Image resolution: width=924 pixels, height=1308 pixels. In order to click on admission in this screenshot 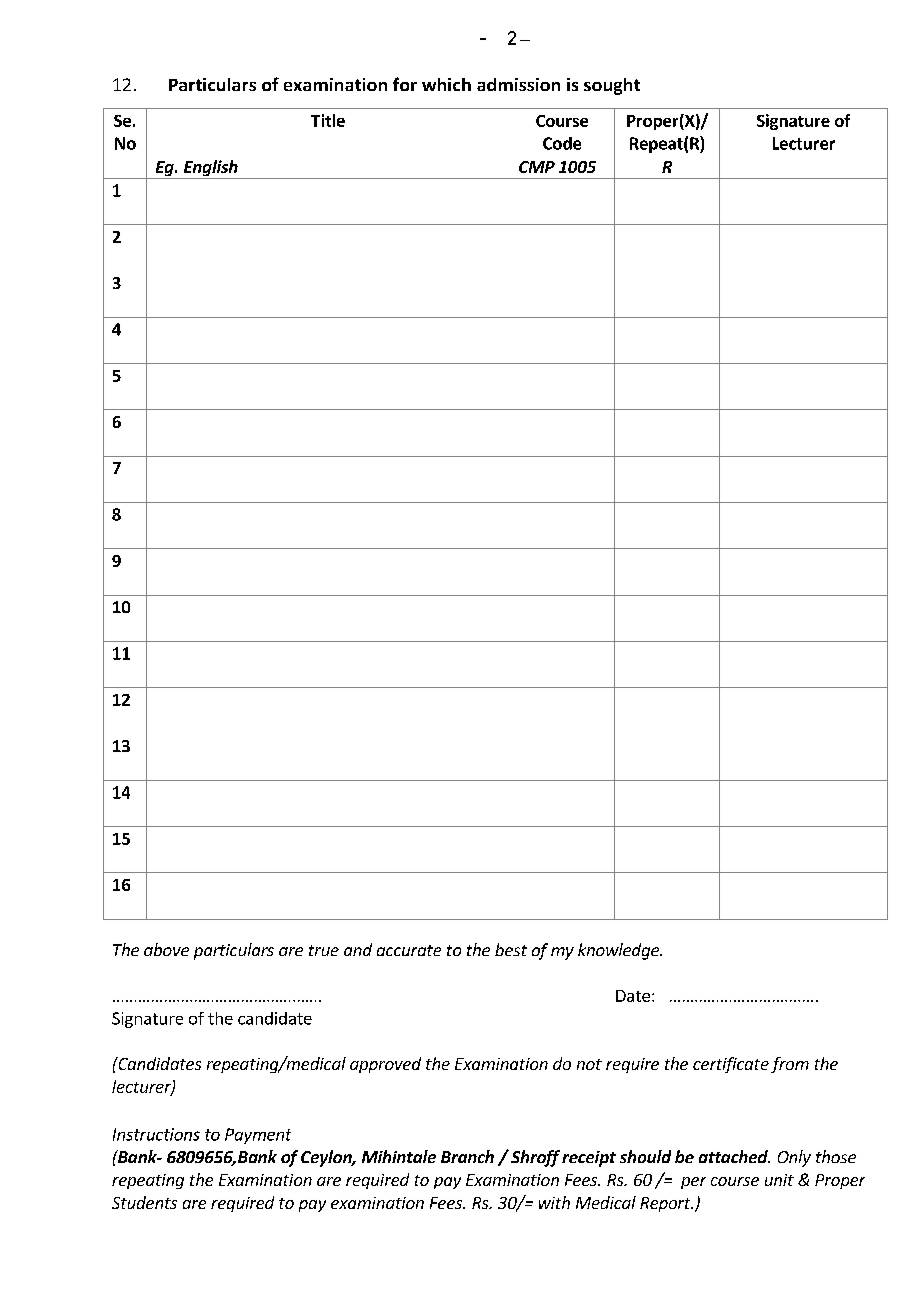, I will do `click(518, 84)`.
